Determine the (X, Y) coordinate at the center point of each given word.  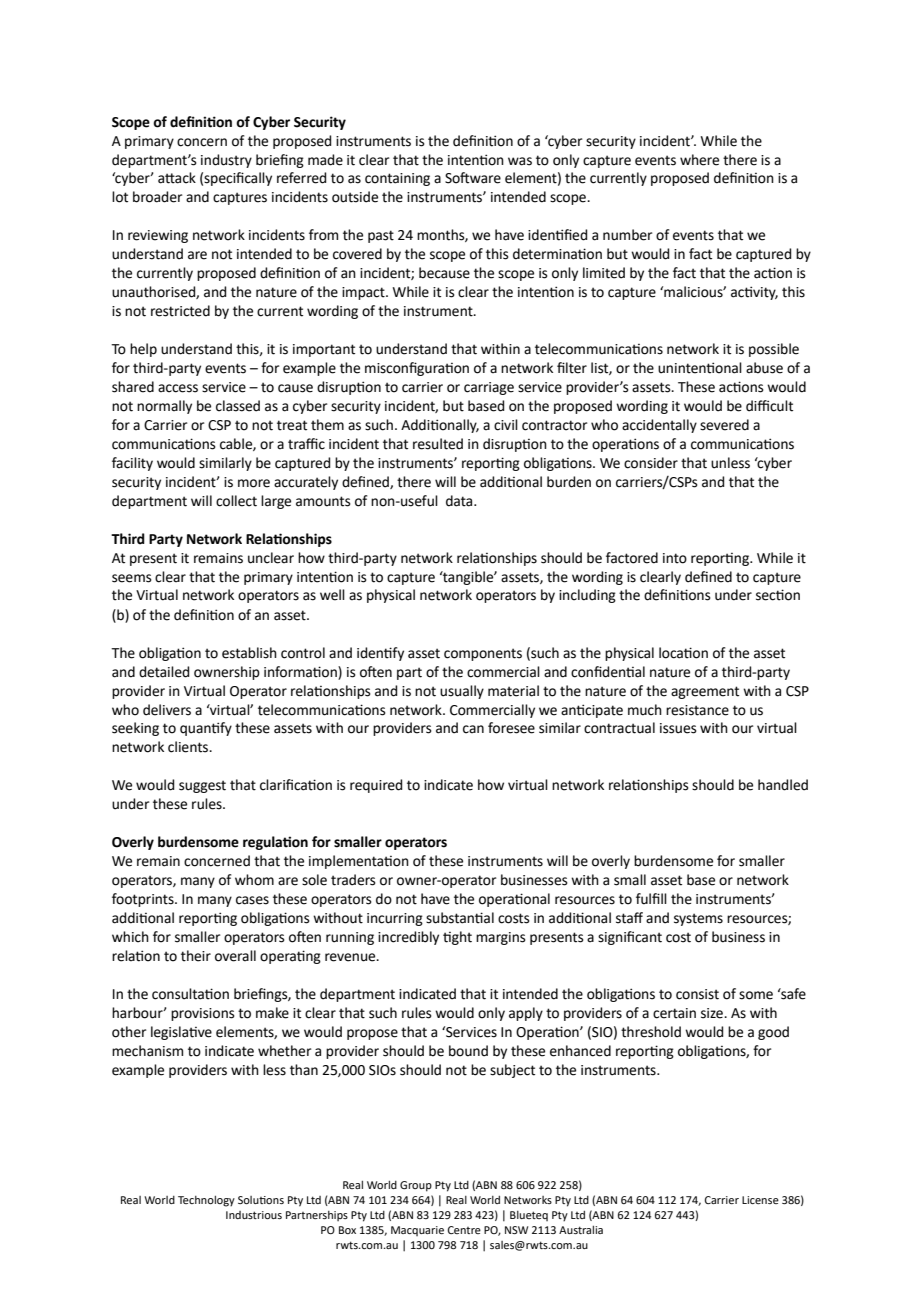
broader (157, 197)
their (196, 956)
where (699, 160)
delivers (167, 710)
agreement (705, 692)
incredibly (408, 938)
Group (416, 1186)
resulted (438, 444)
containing (397, 179)
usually (462, 692)
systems (698, 919)
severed (724, 425)
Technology (206, 1201)
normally (164, 407)
